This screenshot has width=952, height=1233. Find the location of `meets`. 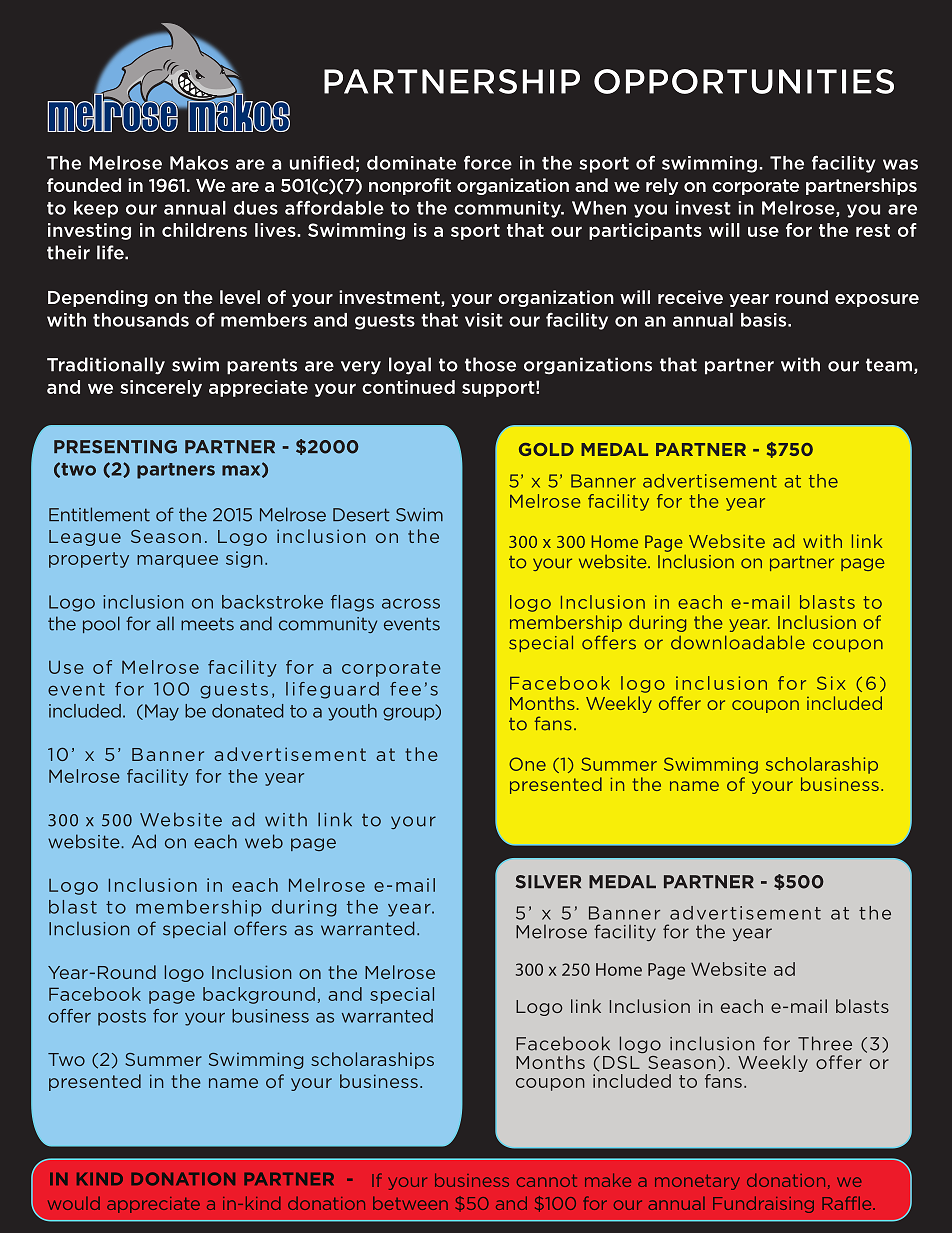

meets is located at coordinates (207, 624).
